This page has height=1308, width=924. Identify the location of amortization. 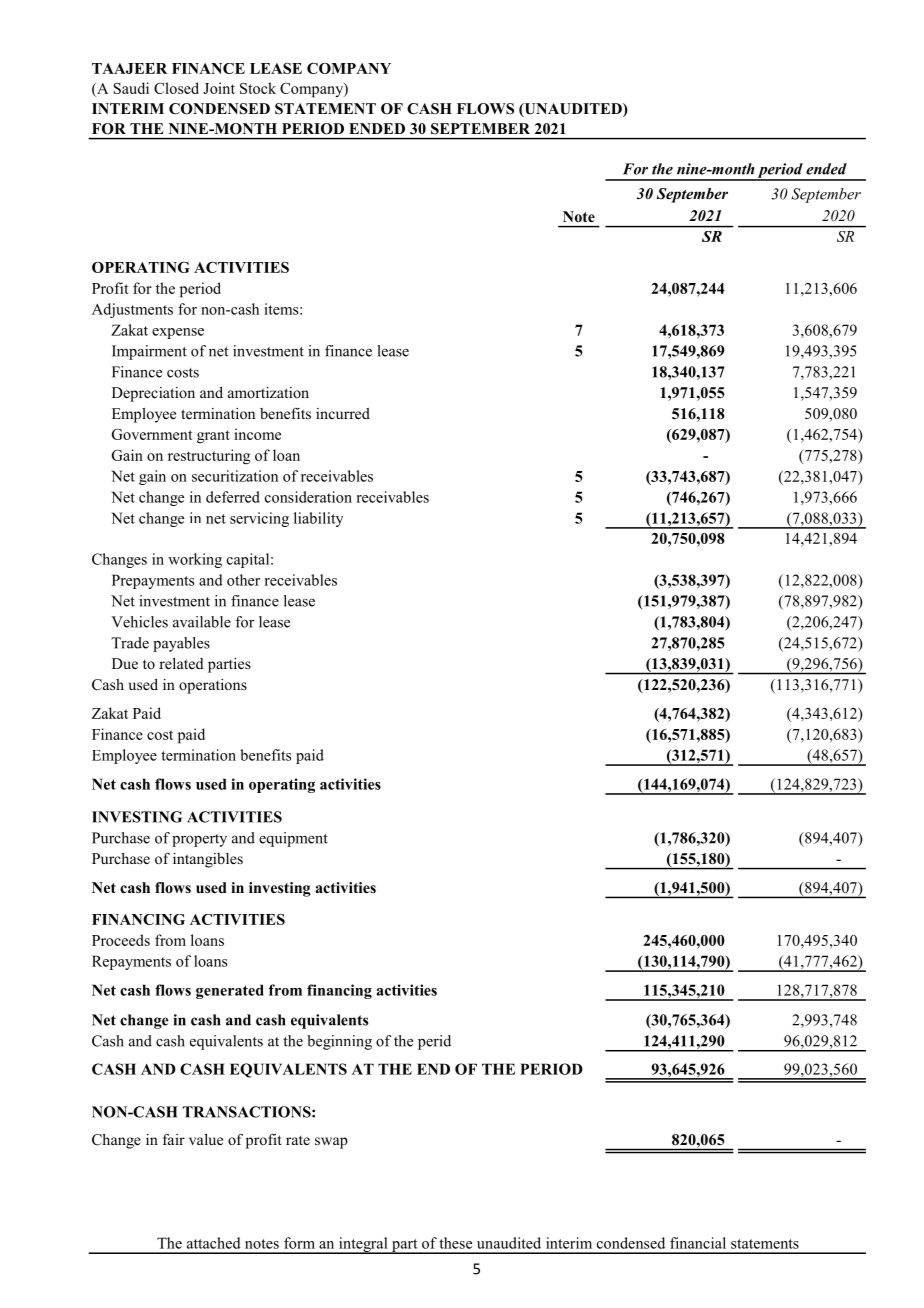
(268, 392).
